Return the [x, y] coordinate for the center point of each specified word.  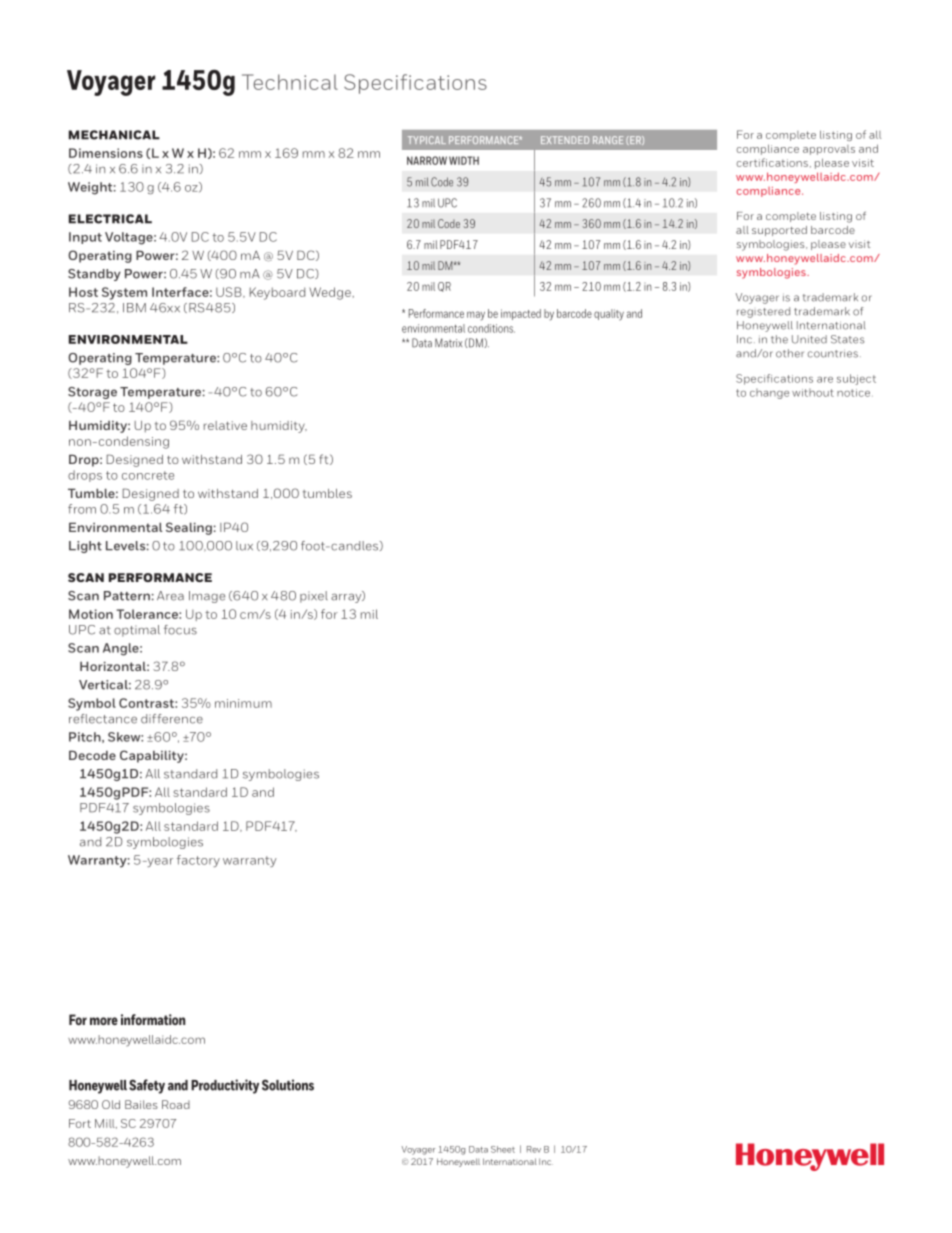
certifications [772, 162]
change [769, 394]
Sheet [503, 1149]
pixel [314, 597]
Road [176, 1104]
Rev [534, 1149]
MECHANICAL [114, 135]
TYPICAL [427, 140]
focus [180, 630]
